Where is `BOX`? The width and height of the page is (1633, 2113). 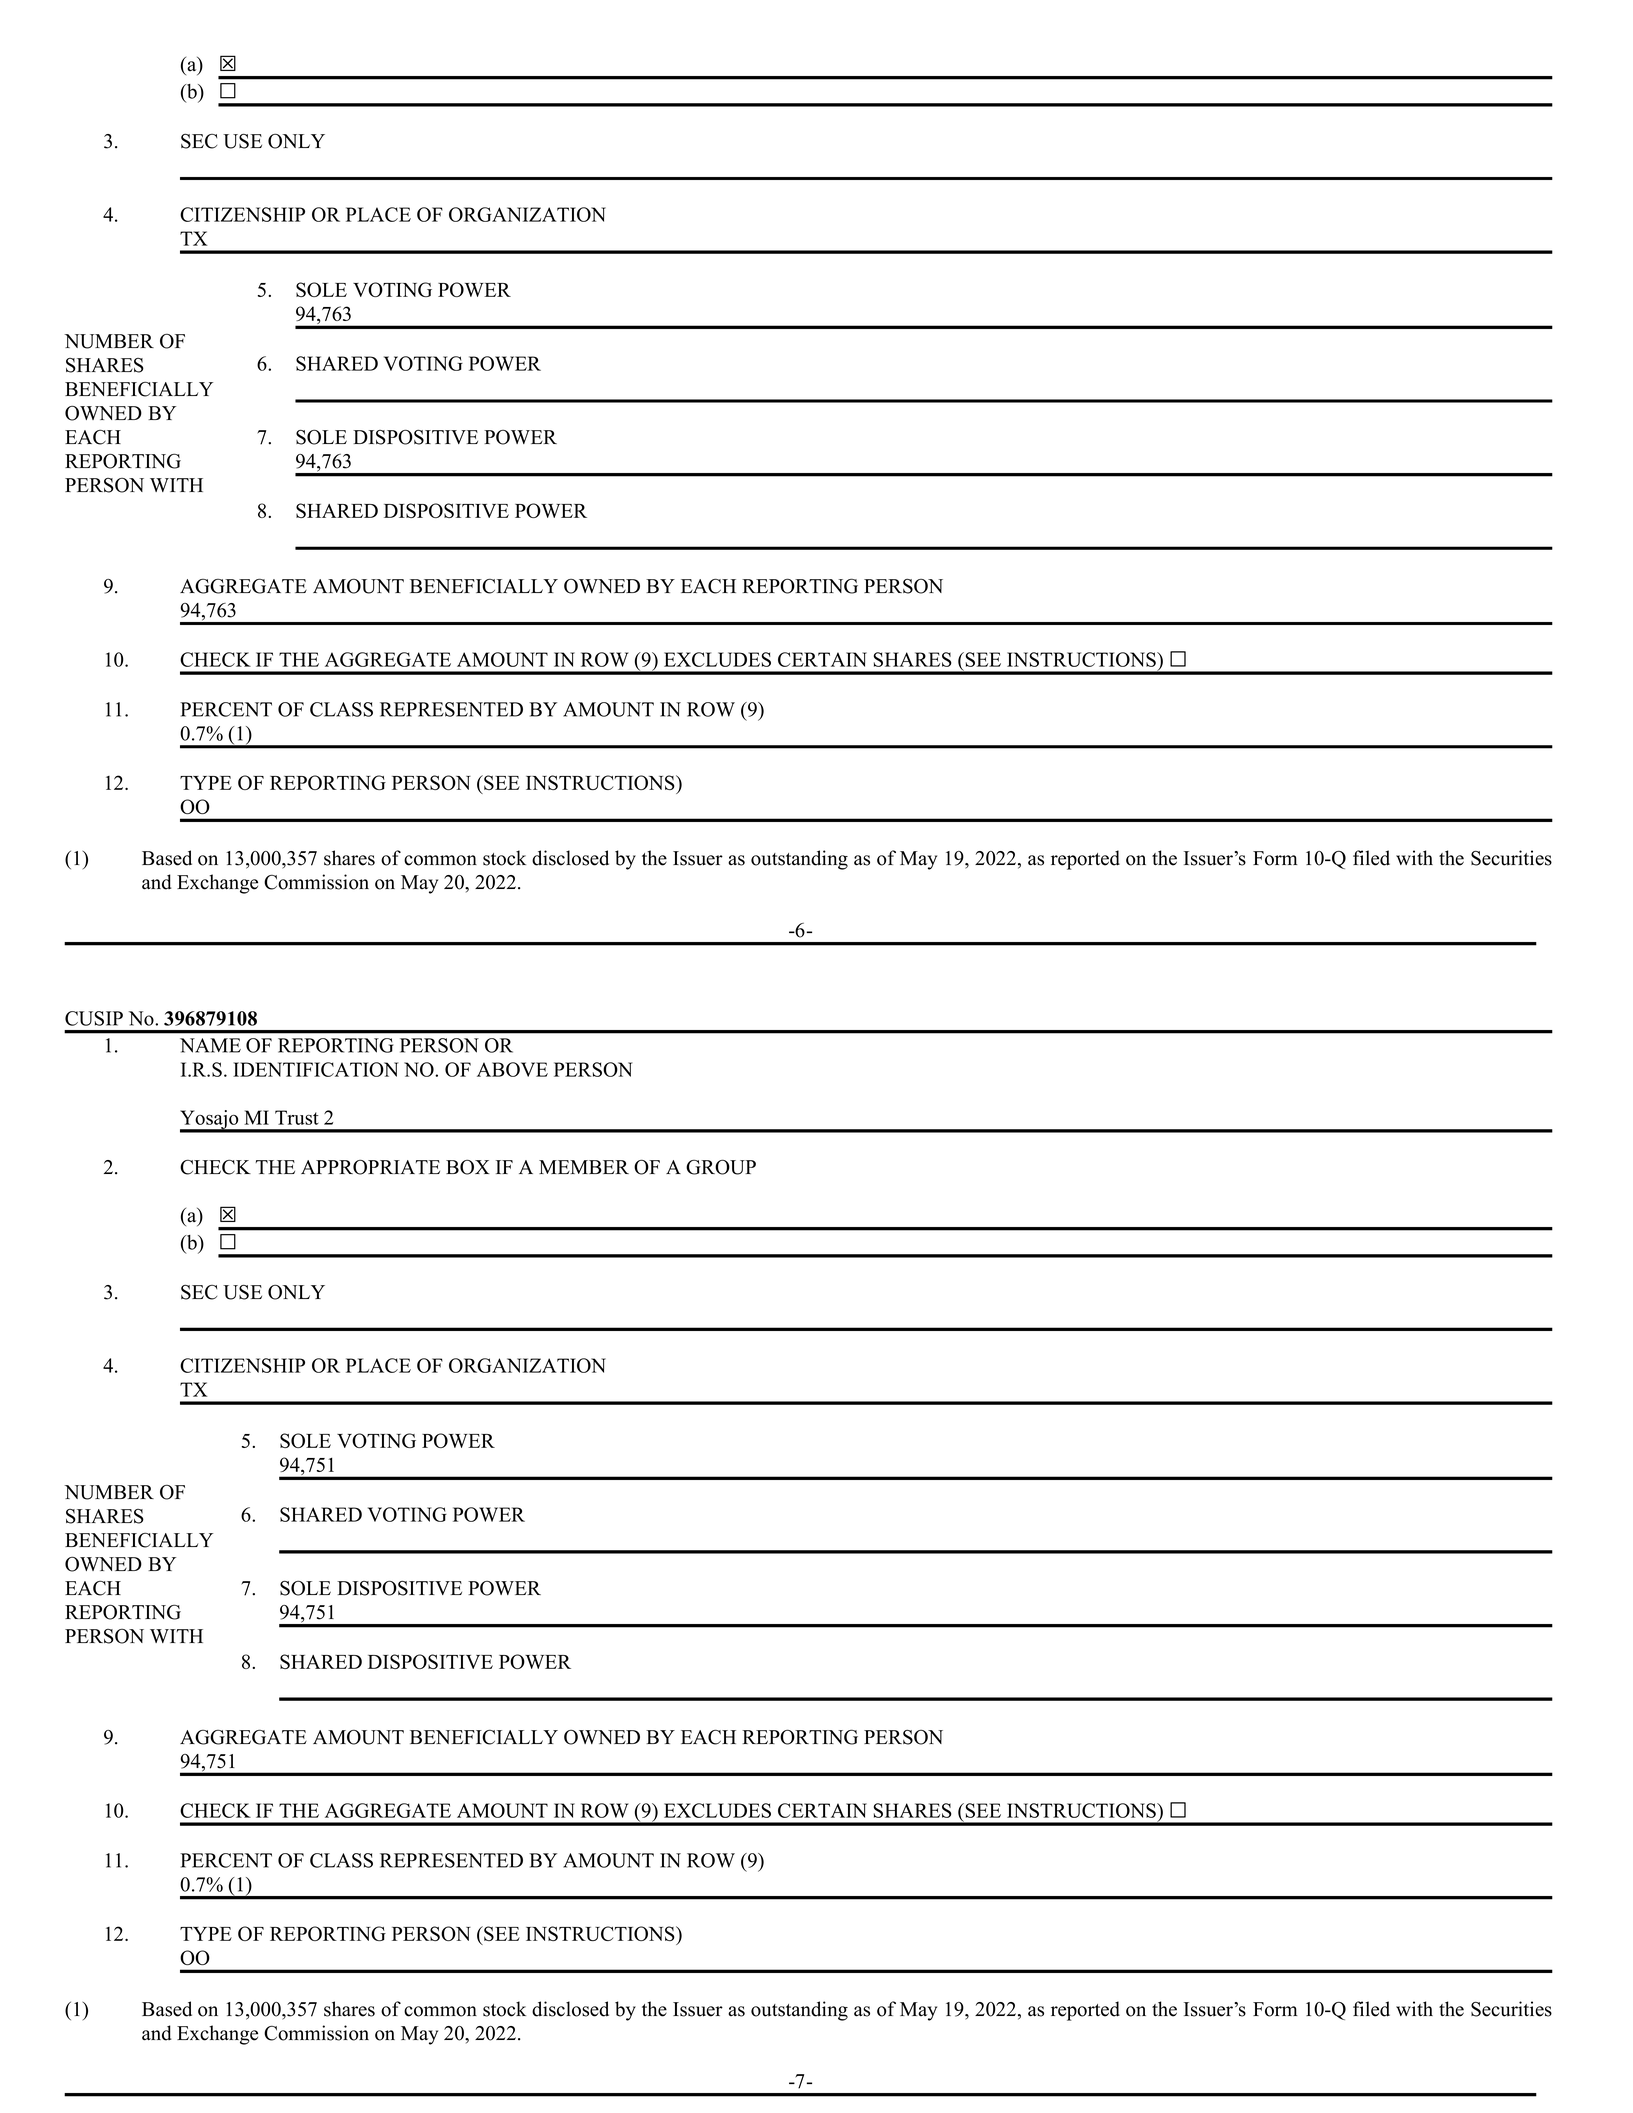
BOX is located at coordinates (467, 1167).
